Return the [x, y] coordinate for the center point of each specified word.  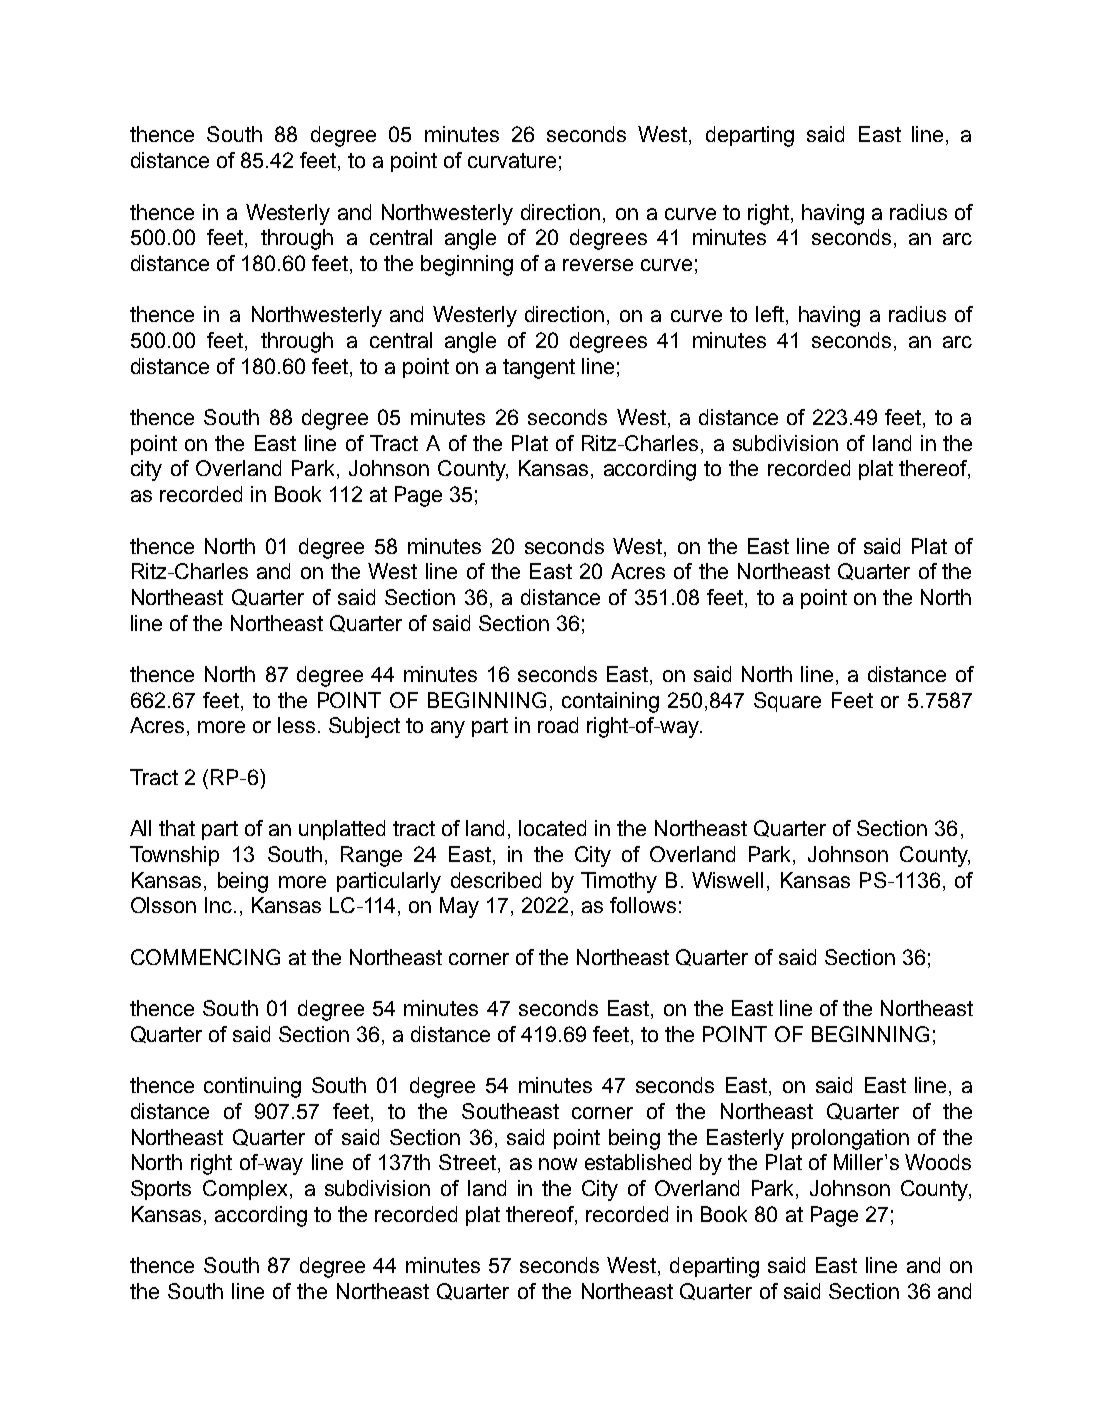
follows [643, 905]
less [296, 725]
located [552, 828]
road [558, 725]
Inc [218, 905]
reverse [598, 265]
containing [610, 702]
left [771, 315]
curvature [512, 160]
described [496, 880]
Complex [245, 1190]
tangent [539, 369]
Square [787, 702]
